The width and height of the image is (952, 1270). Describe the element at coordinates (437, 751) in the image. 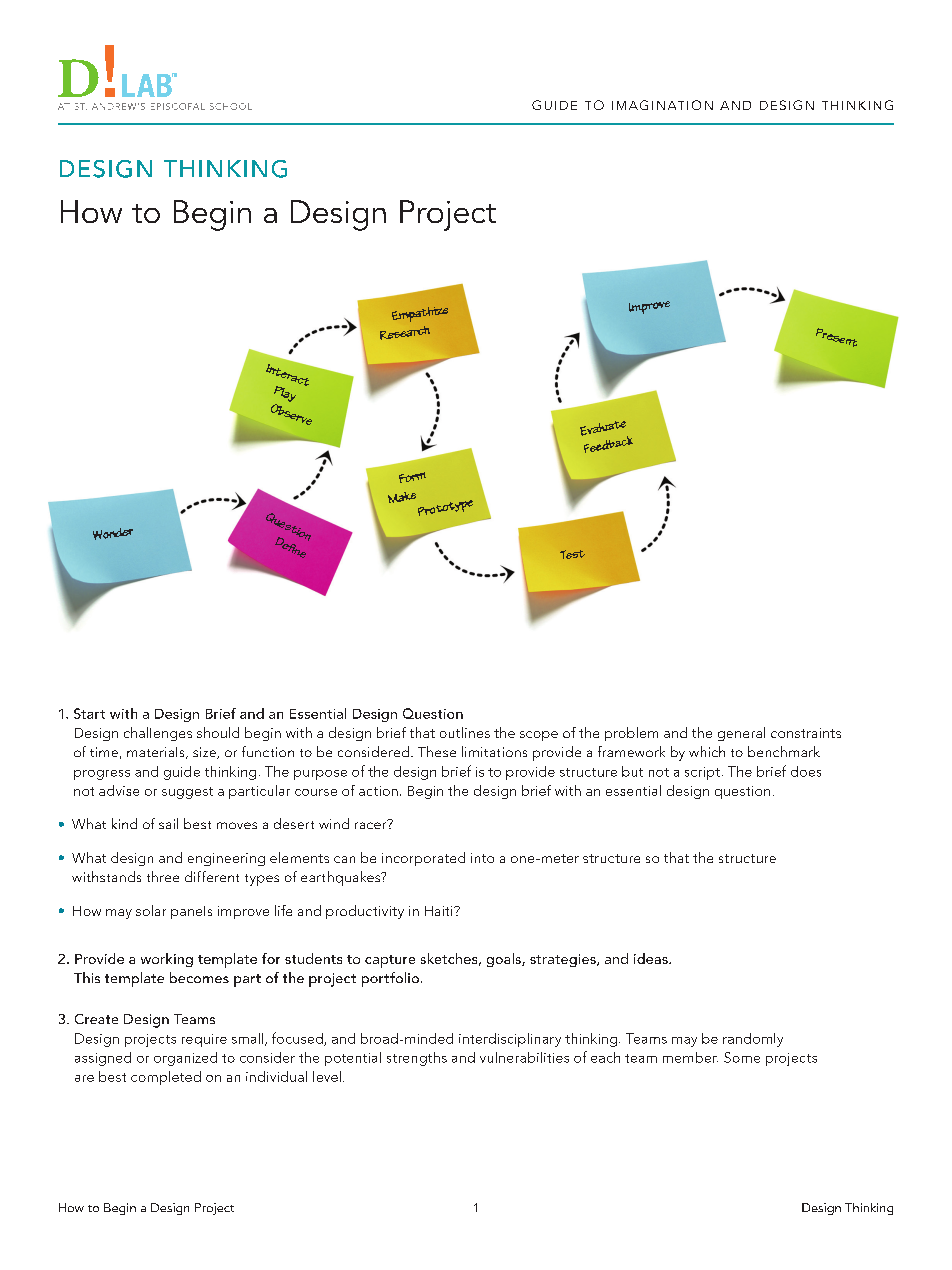

I see `These` at that location.
